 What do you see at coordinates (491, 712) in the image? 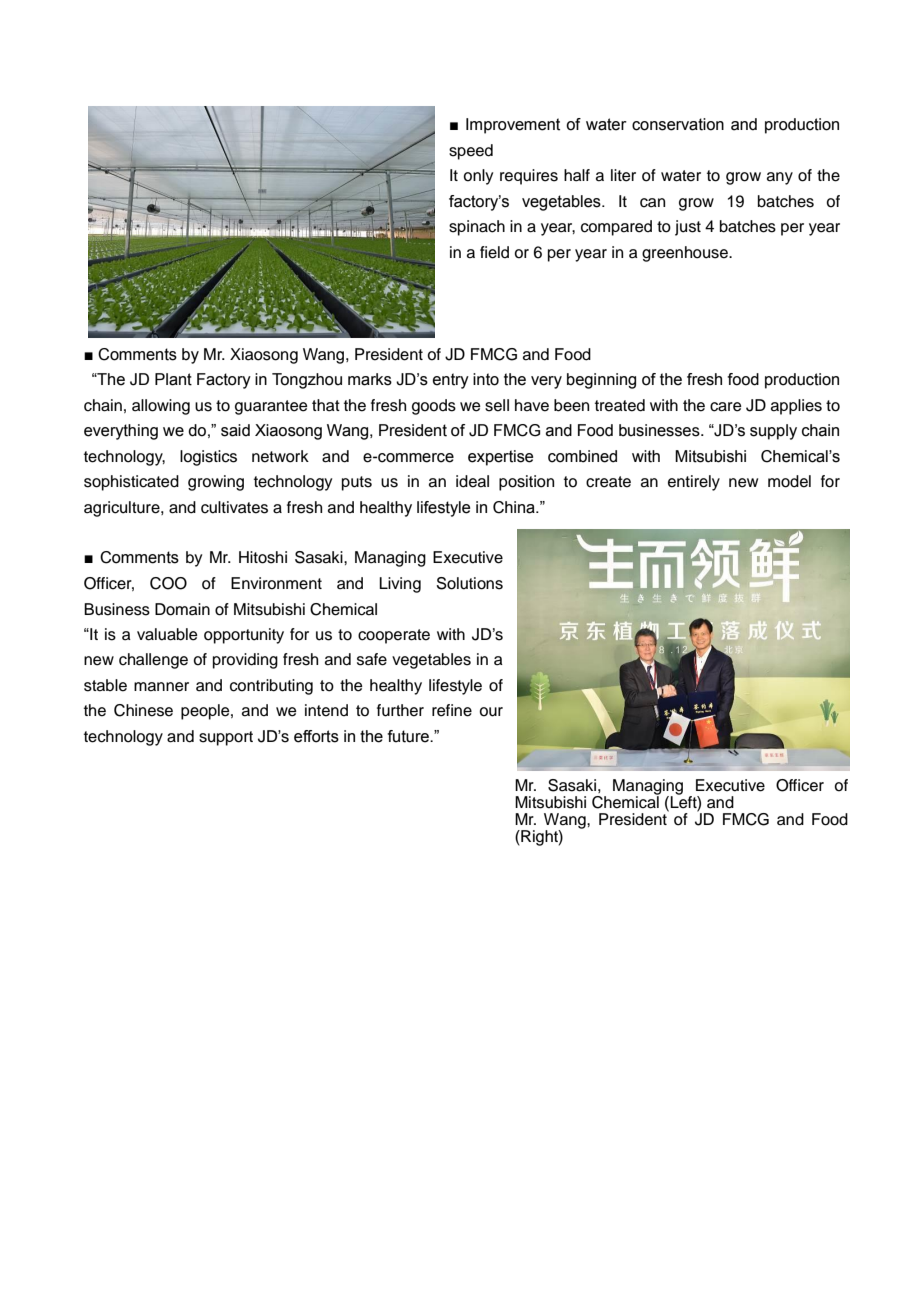
I see `our` at bounding box center [491, 712].
